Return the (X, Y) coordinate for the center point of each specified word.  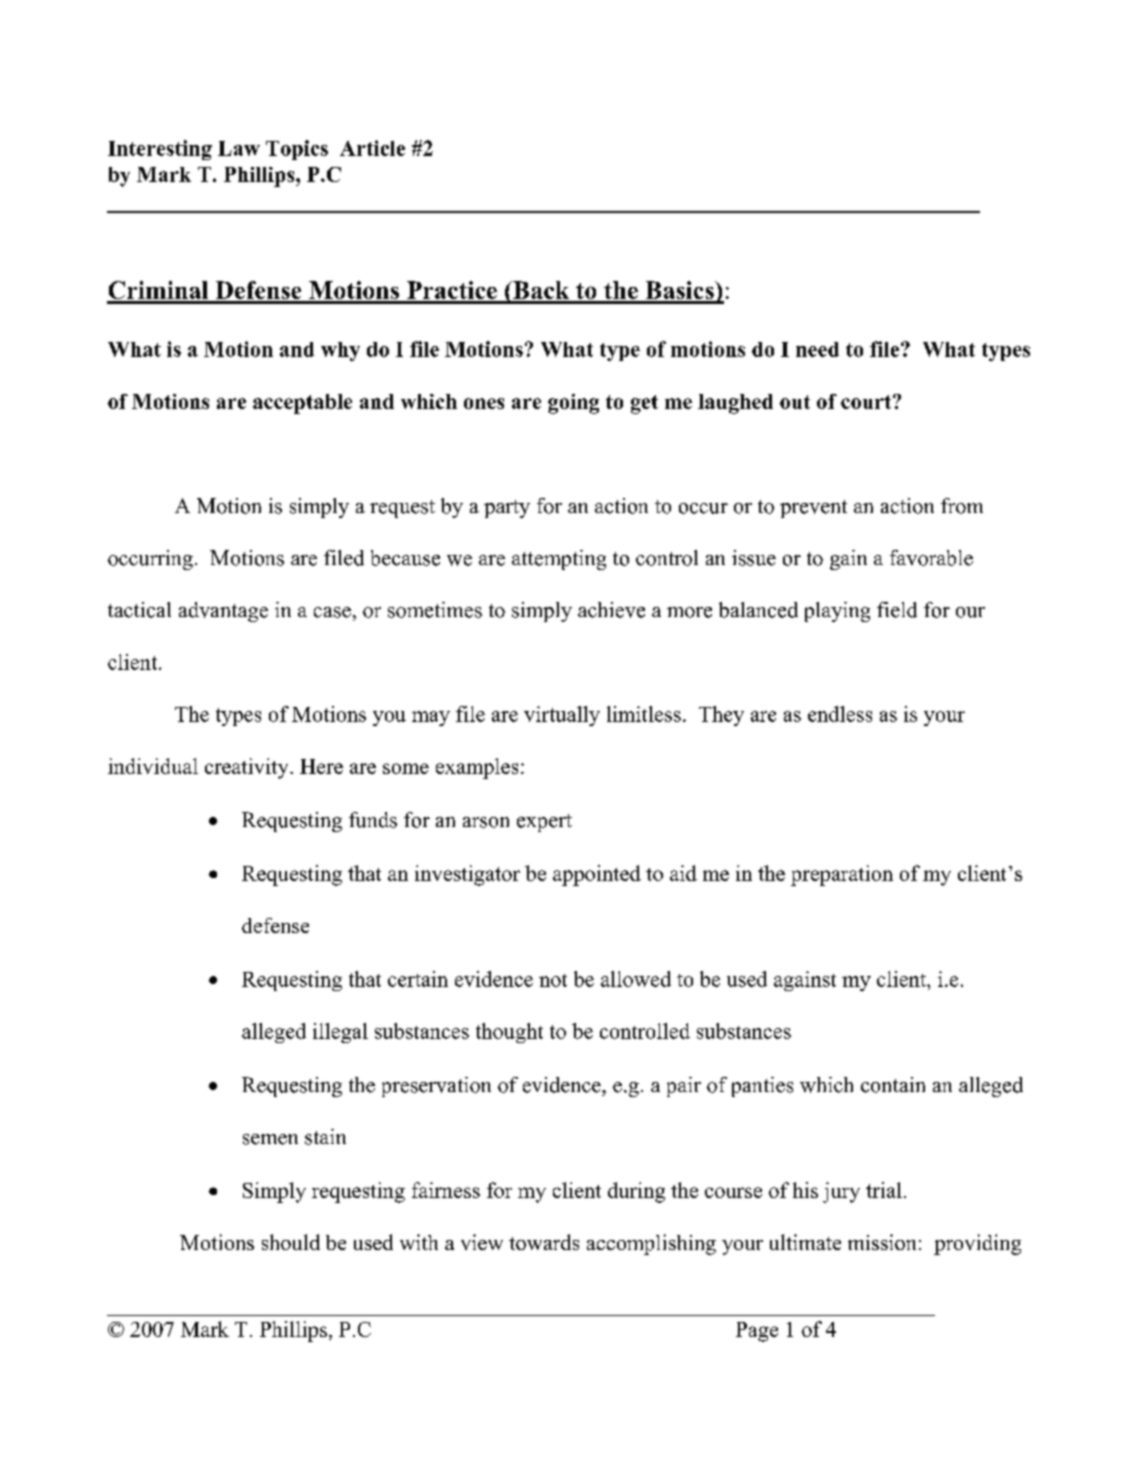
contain (893, 1085)
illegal (340, 1033)
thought (509, 1033)
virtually (562, 716)
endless (840, 714)
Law (239, 148)
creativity (248, 768)
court (867, 402)
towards (544, 1242)
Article (372, 148)
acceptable (302, 404)
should (291, 1242)
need (817, 349)
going (573, 404)
